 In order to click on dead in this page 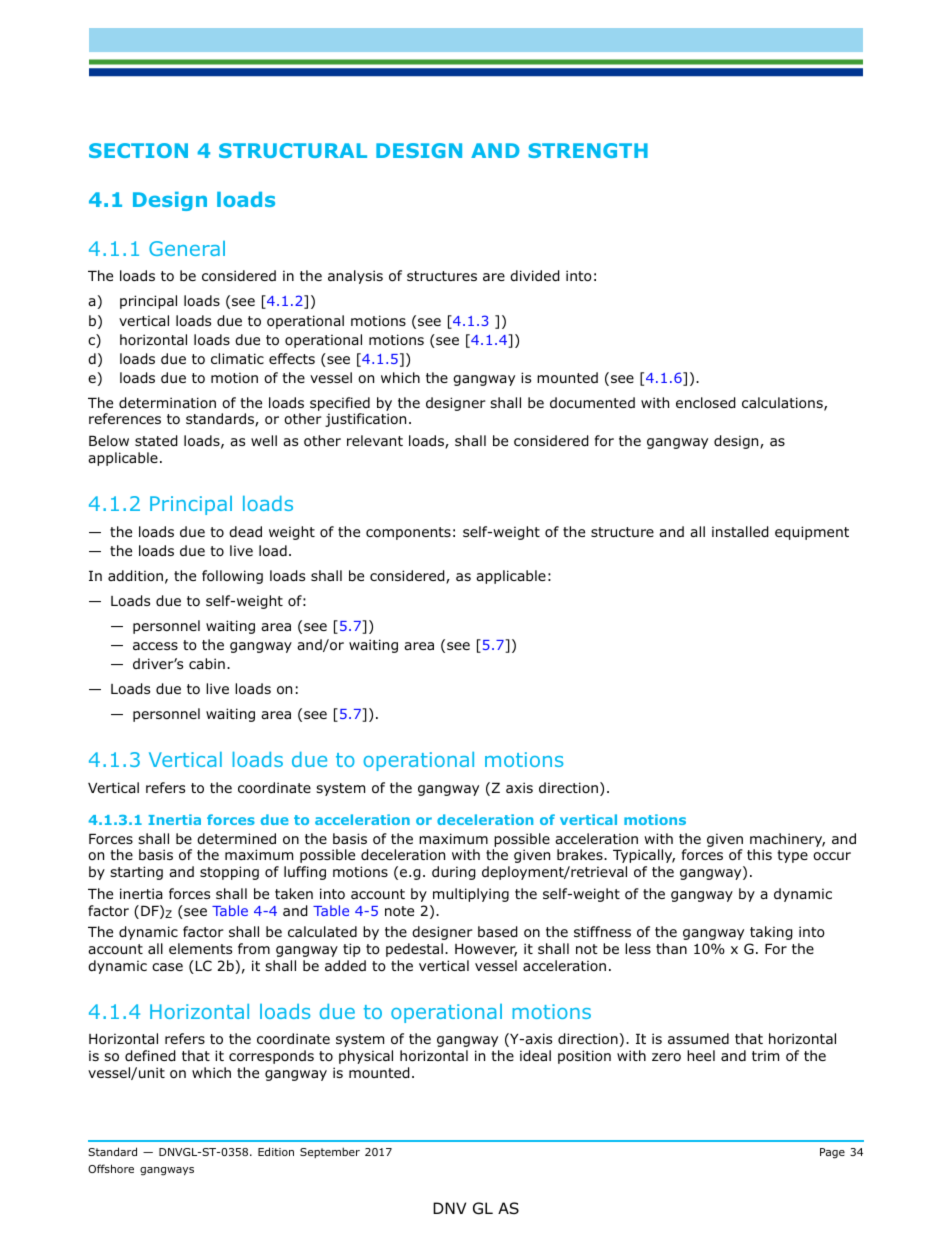, I will do `click(245, 531)`.
